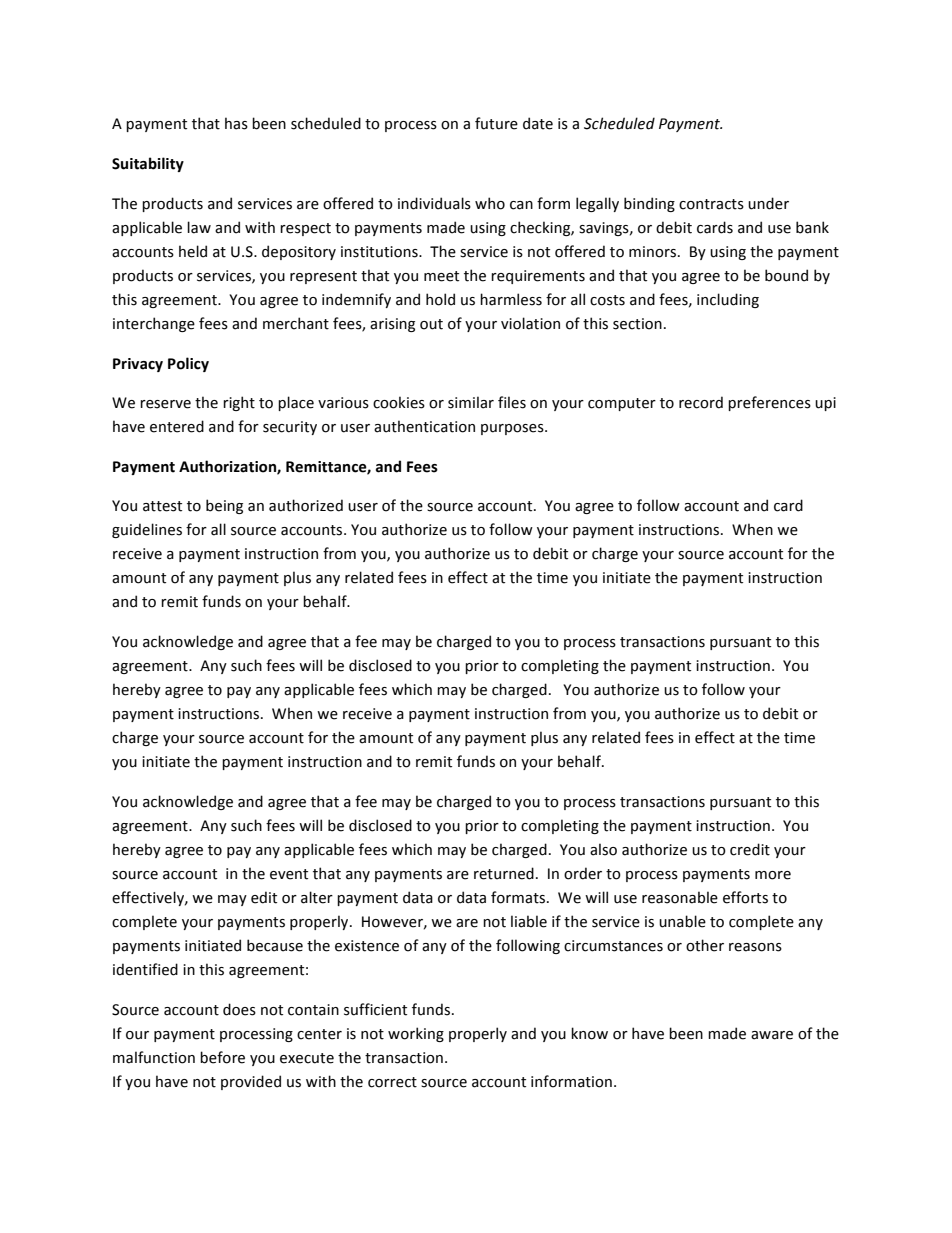 The image size is (952, 1233). Describe the element at coordinates (701, 402) in the screenshot. I see `record` at that location.
